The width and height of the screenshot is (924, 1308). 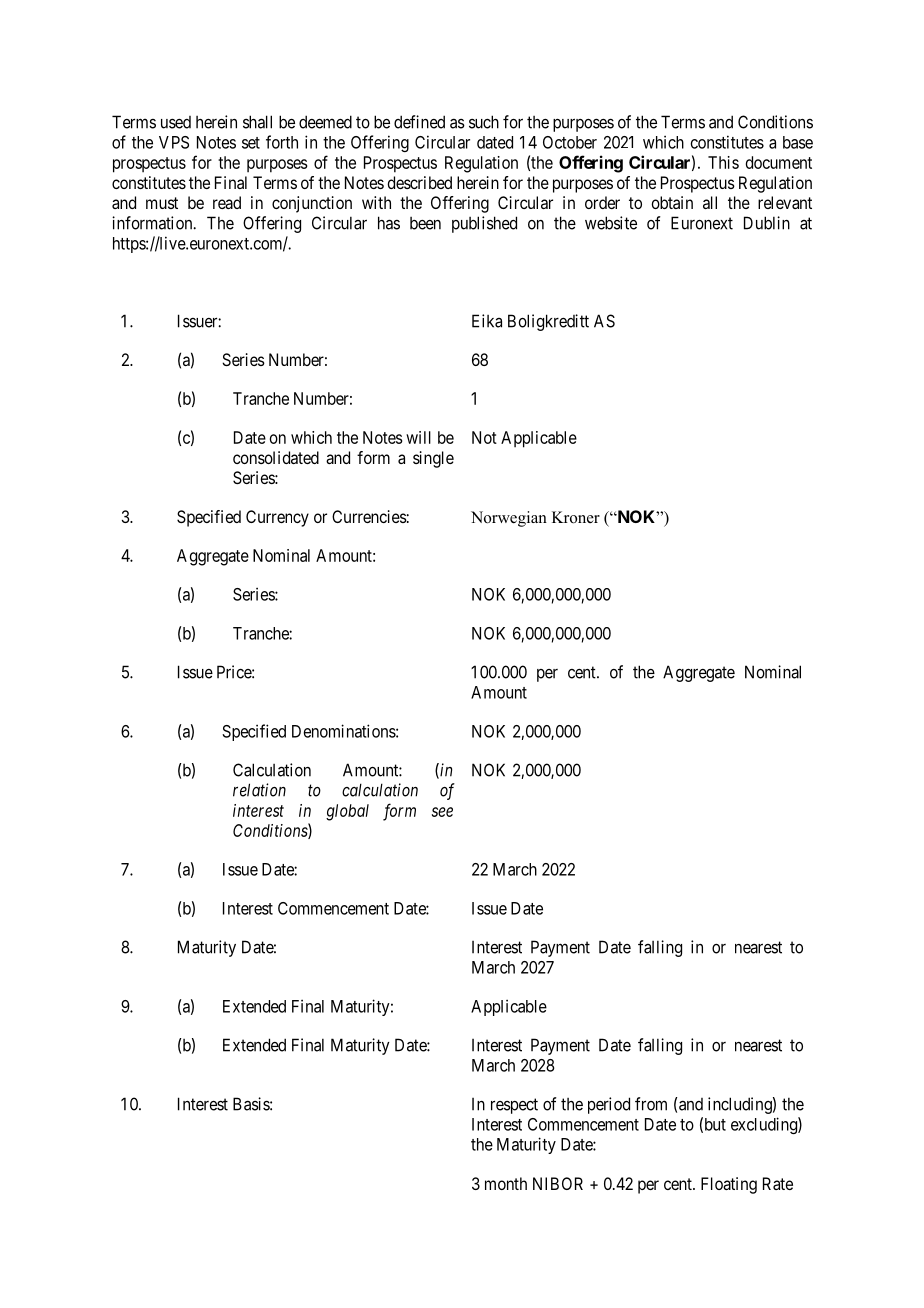 I want to click on set, so click(x=251, y=143).
